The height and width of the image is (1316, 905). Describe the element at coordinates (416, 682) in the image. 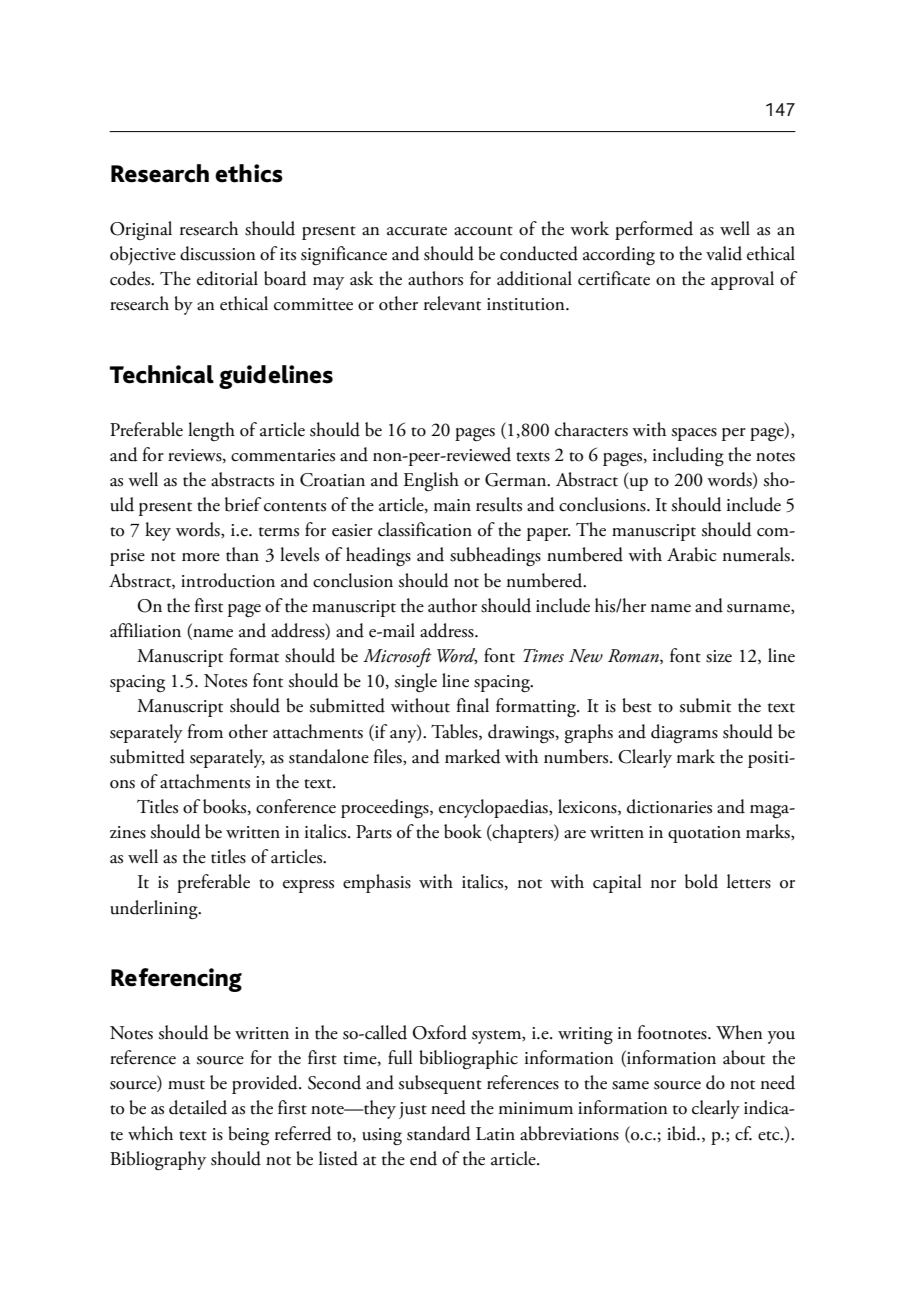

I see `single` at that location.
